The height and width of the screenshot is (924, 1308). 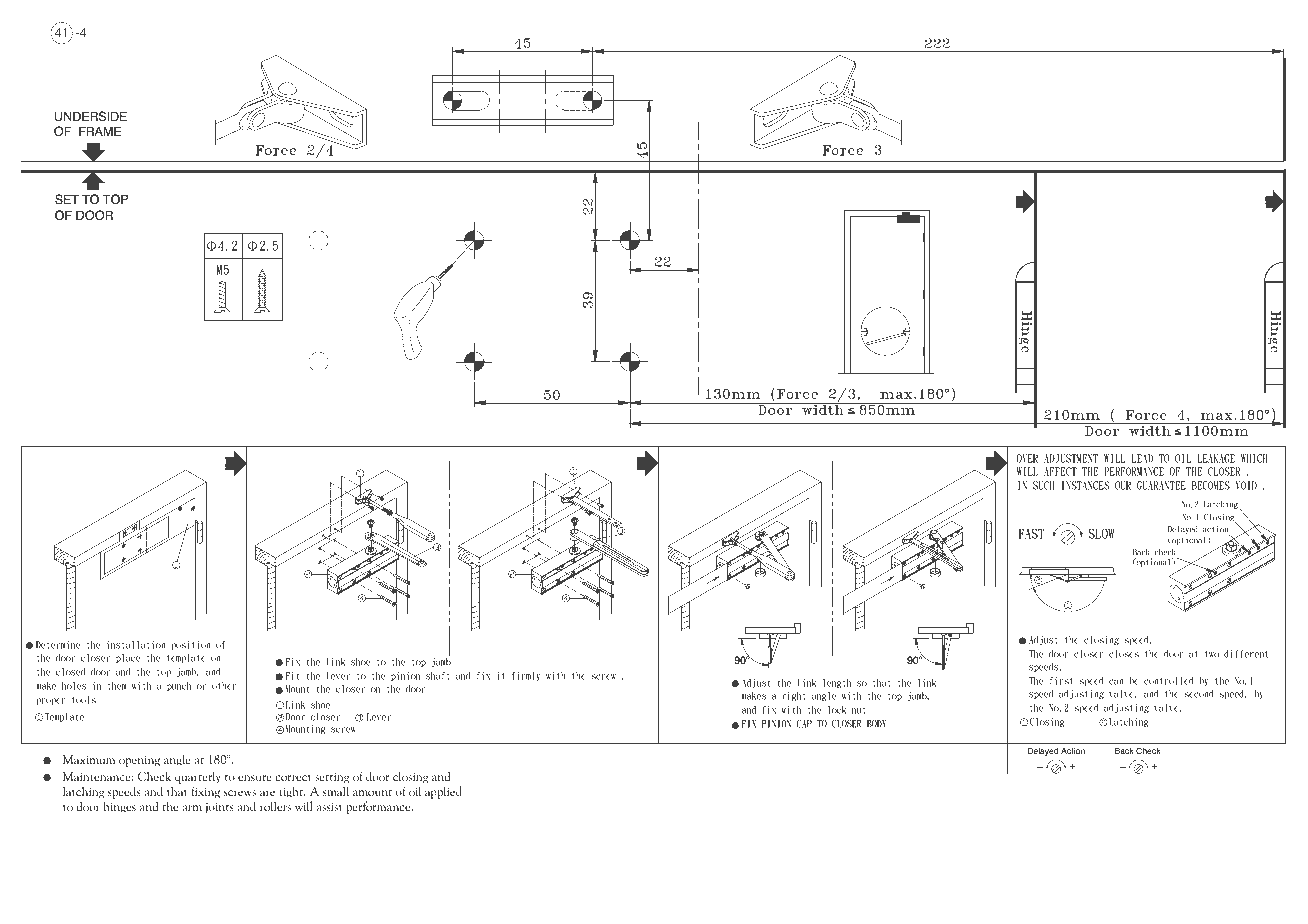 I want to click on OUR, so click(x=1123, y=485).
